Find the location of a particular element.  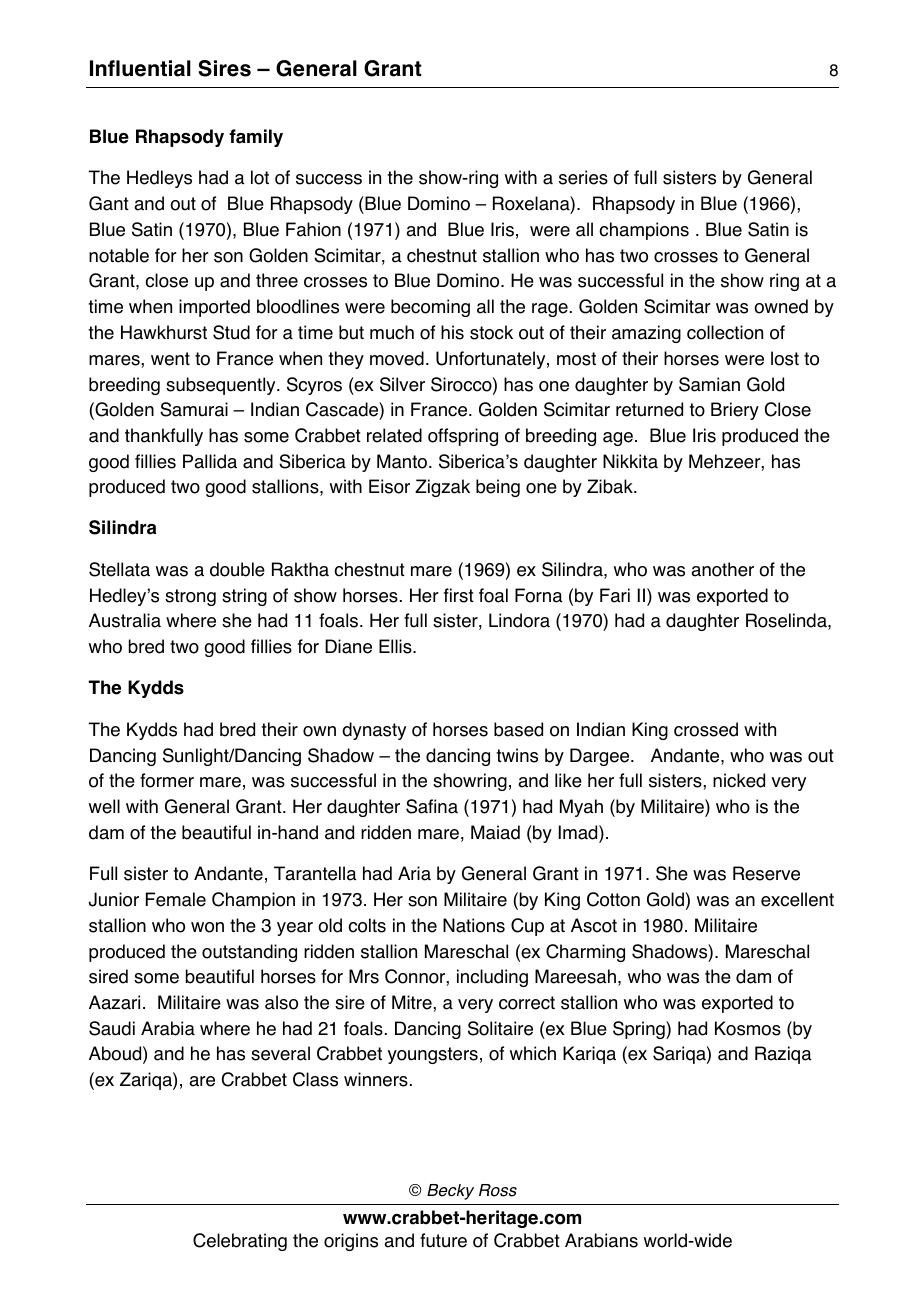

won is located at coordinates (207, 927).
